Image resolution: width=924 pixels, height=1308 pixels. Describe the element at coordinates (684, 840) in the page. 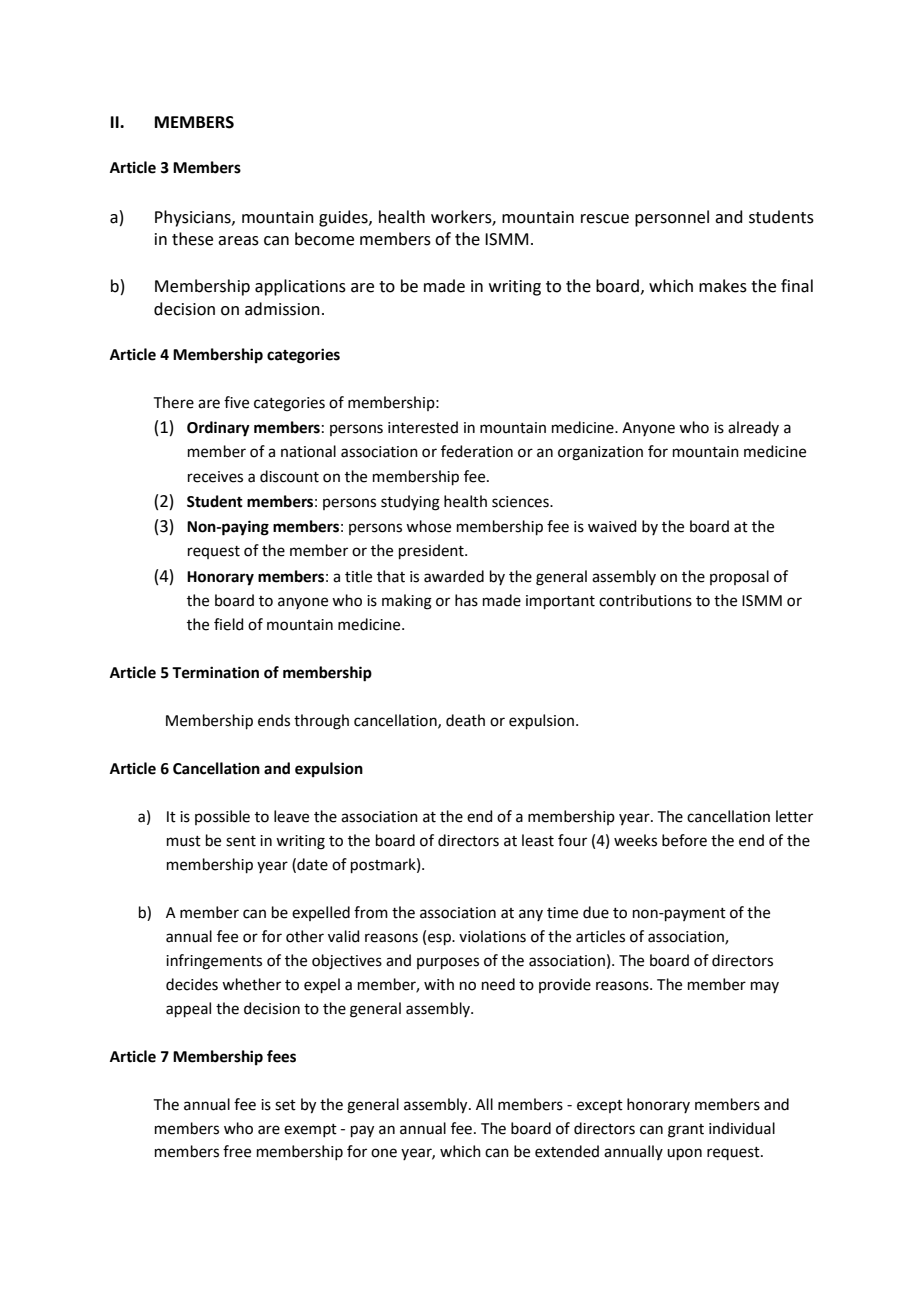

I see `before` at that location.
